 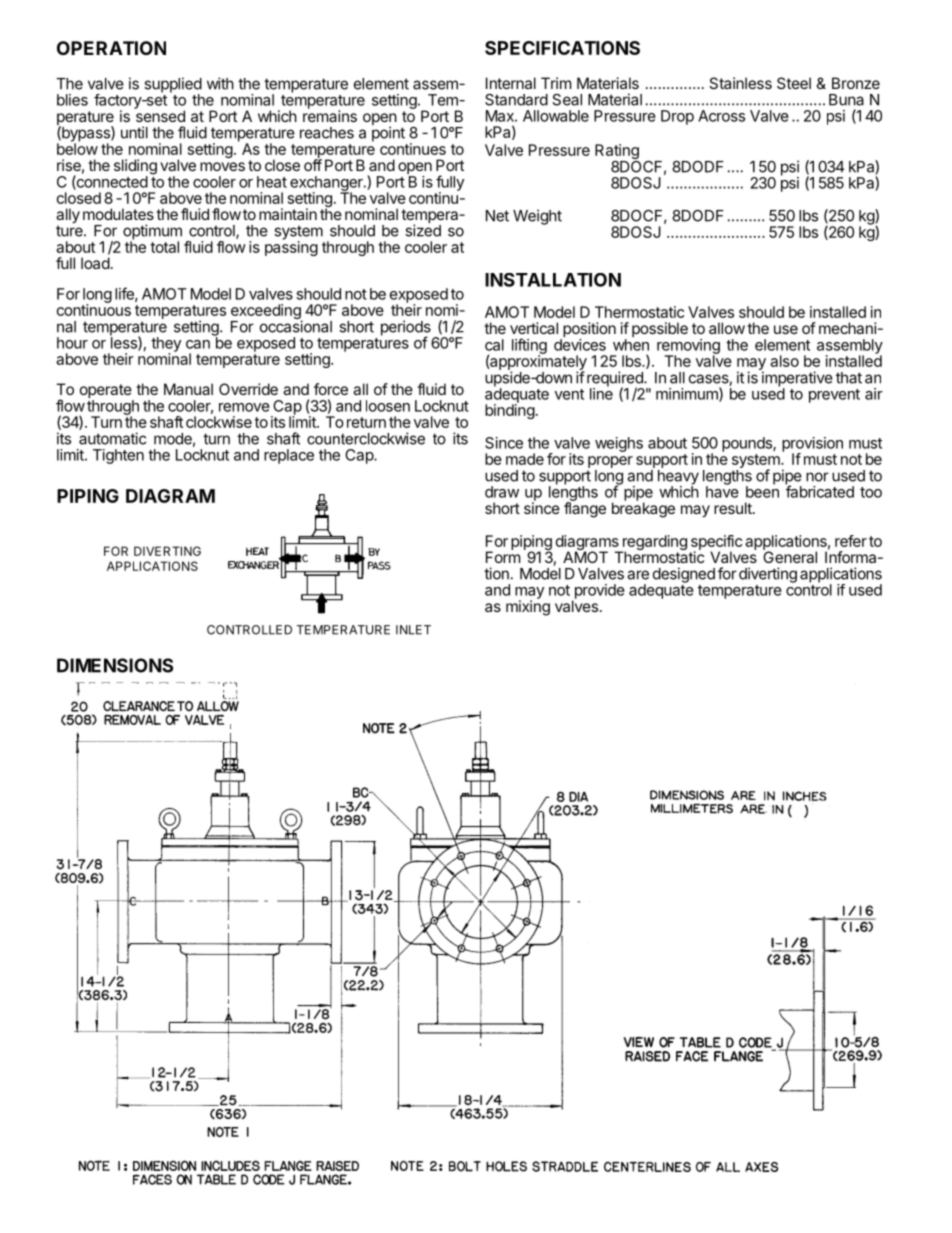 What do you see at coordinates (534, 328) in the document?
I see `vertical` at bounding box center [534, 328].
